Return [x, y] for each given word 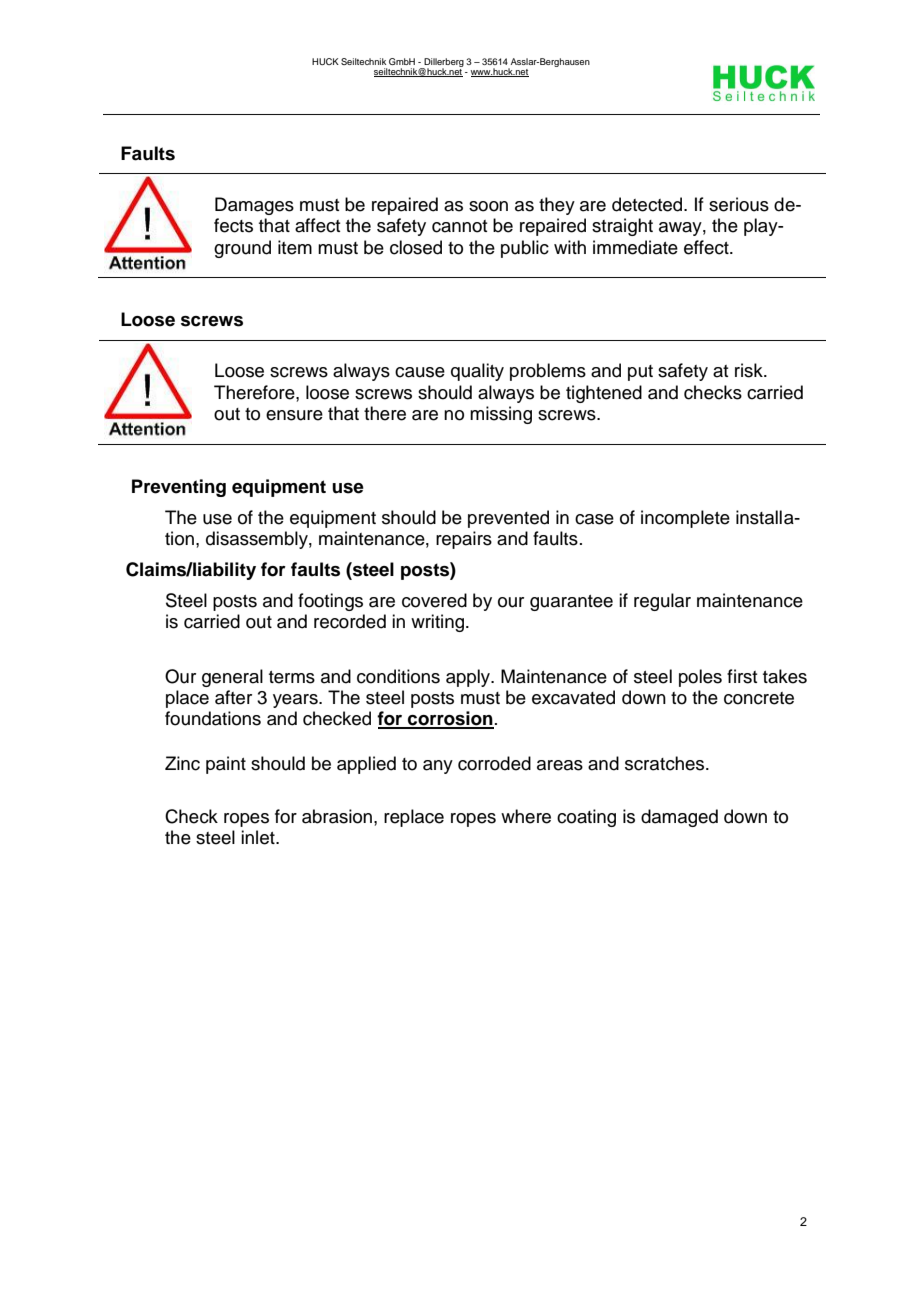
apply [469, 678]
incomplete [685, 519]
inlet [259, 837]
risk [750, 370]
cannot [460, 226]
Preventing [179, 488]
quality [477, 372]
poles [700, 678]
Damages [254, 206]
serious [739, 204]
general [232, 678]
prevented [508, 519]
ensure [294, 415]
